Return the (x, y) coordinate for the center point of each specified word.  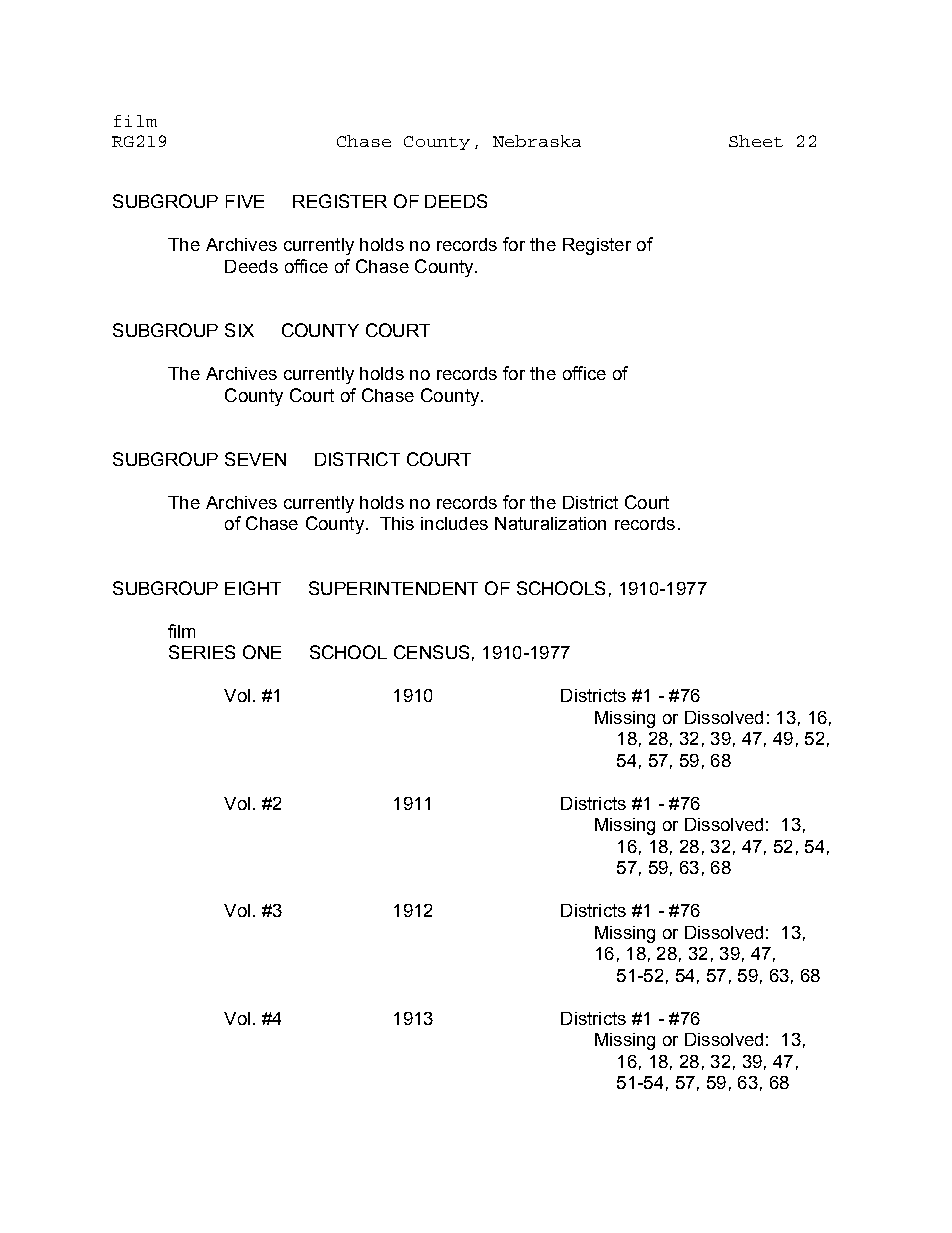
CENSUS (431, 652)
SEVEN (255, 459)
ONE (262, 652)
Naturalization (550, 523)
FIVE (245, 201)
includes (454, 523)
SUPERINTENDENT (393, 588)
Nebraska (537, 141)
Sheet (756, 141)
